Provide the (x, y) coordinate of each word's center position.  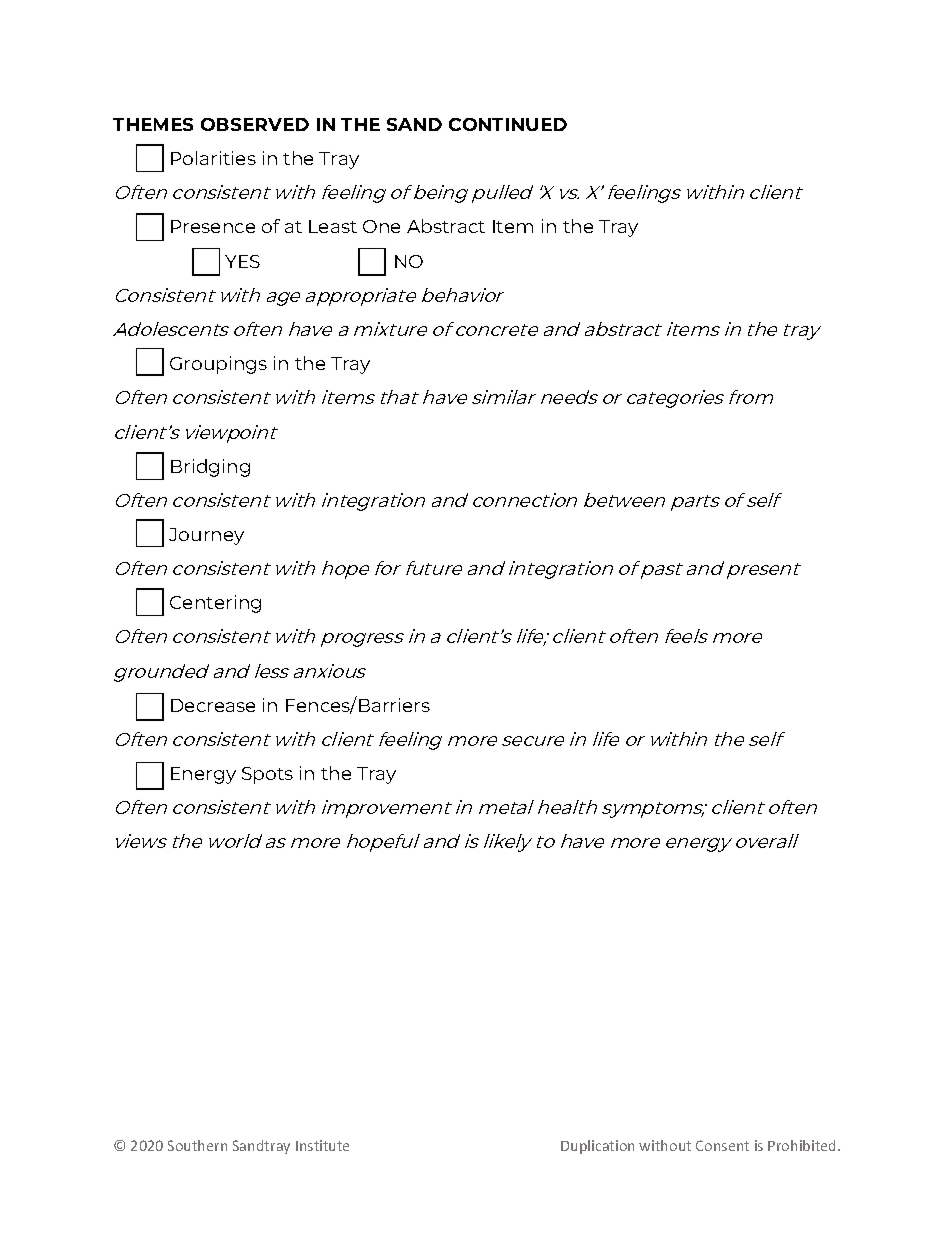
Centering (215, 604)
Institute (322, 1145)
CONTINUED (508, 124)
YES (242, 261)
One (381, 226)
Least (333, 226)
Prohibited (803, 1145)
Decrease (213, 705)
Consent (722, 1145)
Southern (197, 1145)
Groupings (218, 365)
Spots (267, 775)
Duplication (597, 1147)
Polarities (213, 158)
